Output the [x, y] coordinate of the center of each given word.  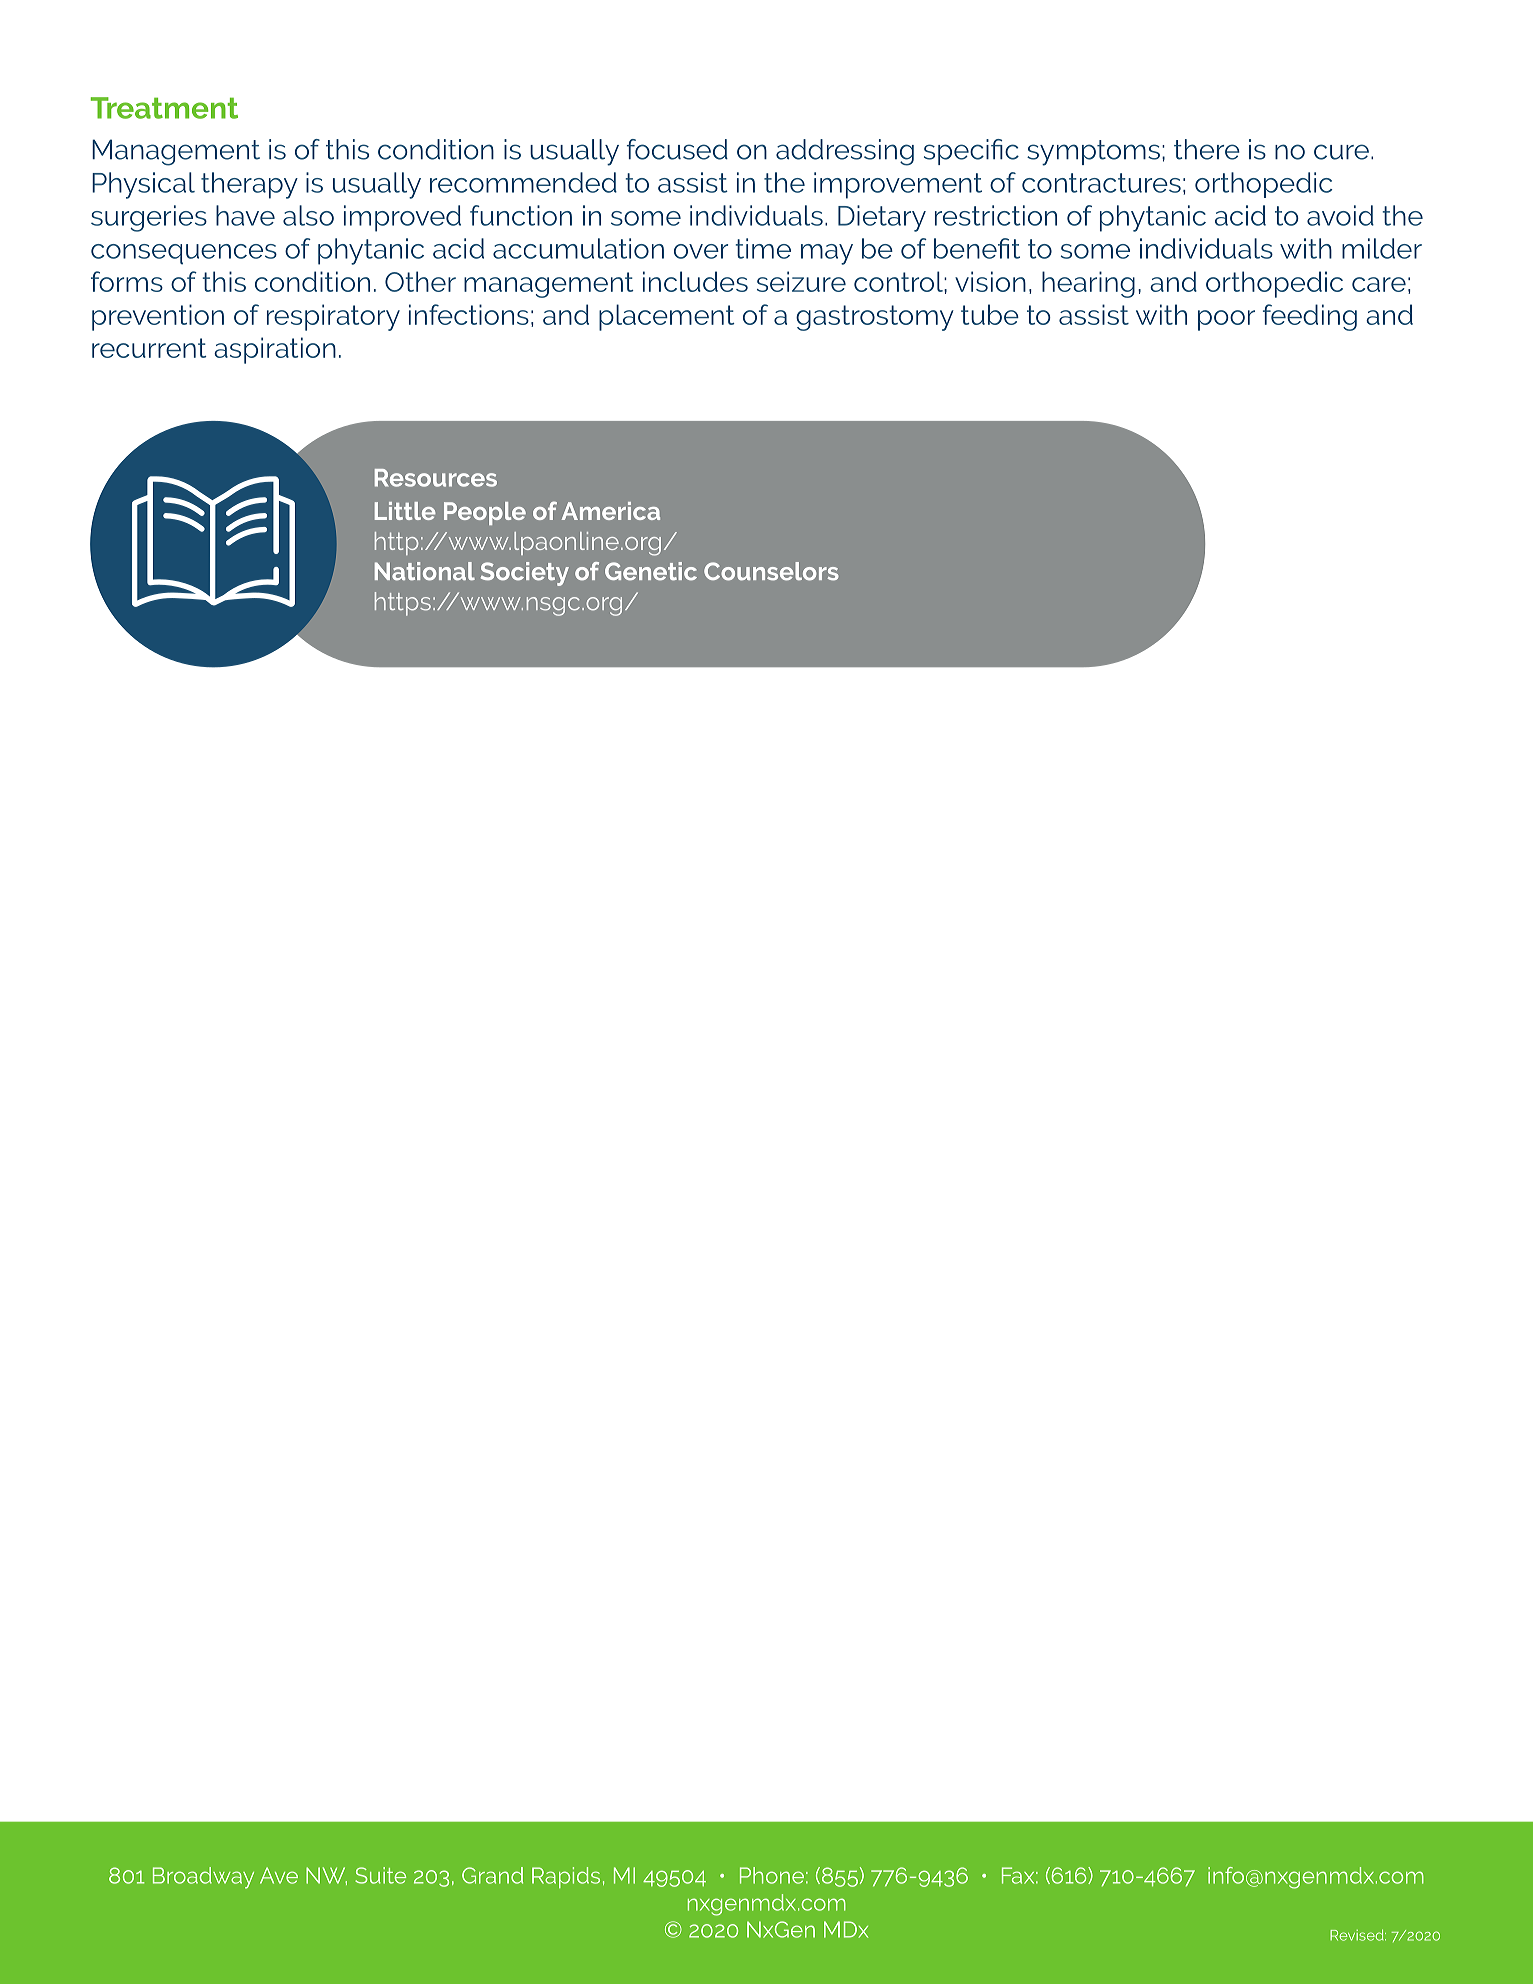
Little [405, 511]
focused [677, 149]
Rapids [566, 1877]
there [1207, 149]
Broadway [203, 1878]
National [425, 571]
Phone [772, 1875]
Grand [492, 1875]
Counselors [771, 571]
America [610, 511]
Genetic [651, 571]
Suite [380, 1875]
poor [1226, 320]
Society [525, 574]
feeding [1310, 317]
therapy [249, 185]
